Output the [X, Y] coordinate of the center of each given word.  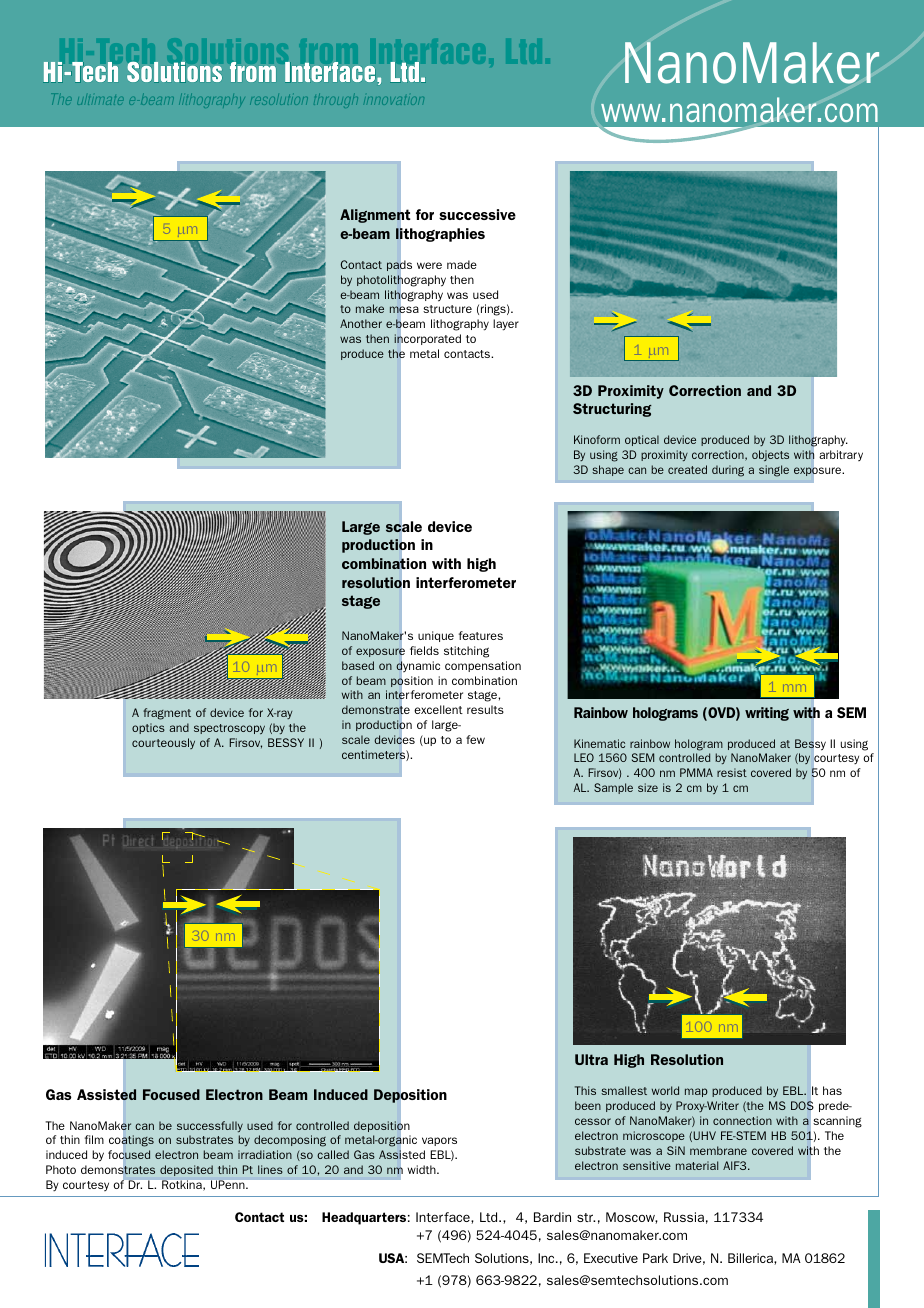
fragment [167, 714]
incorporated [427, 340]
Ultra [591, 1059]
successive [477, 214]
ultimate [100, 100]
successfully [210, 1126]
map [696, 1092]
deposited [186, 1170]
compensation [483, 666]
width [422, 1169]
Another [361, 323]
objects [770, 455]
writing [767, 714]
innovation [394, 101]
